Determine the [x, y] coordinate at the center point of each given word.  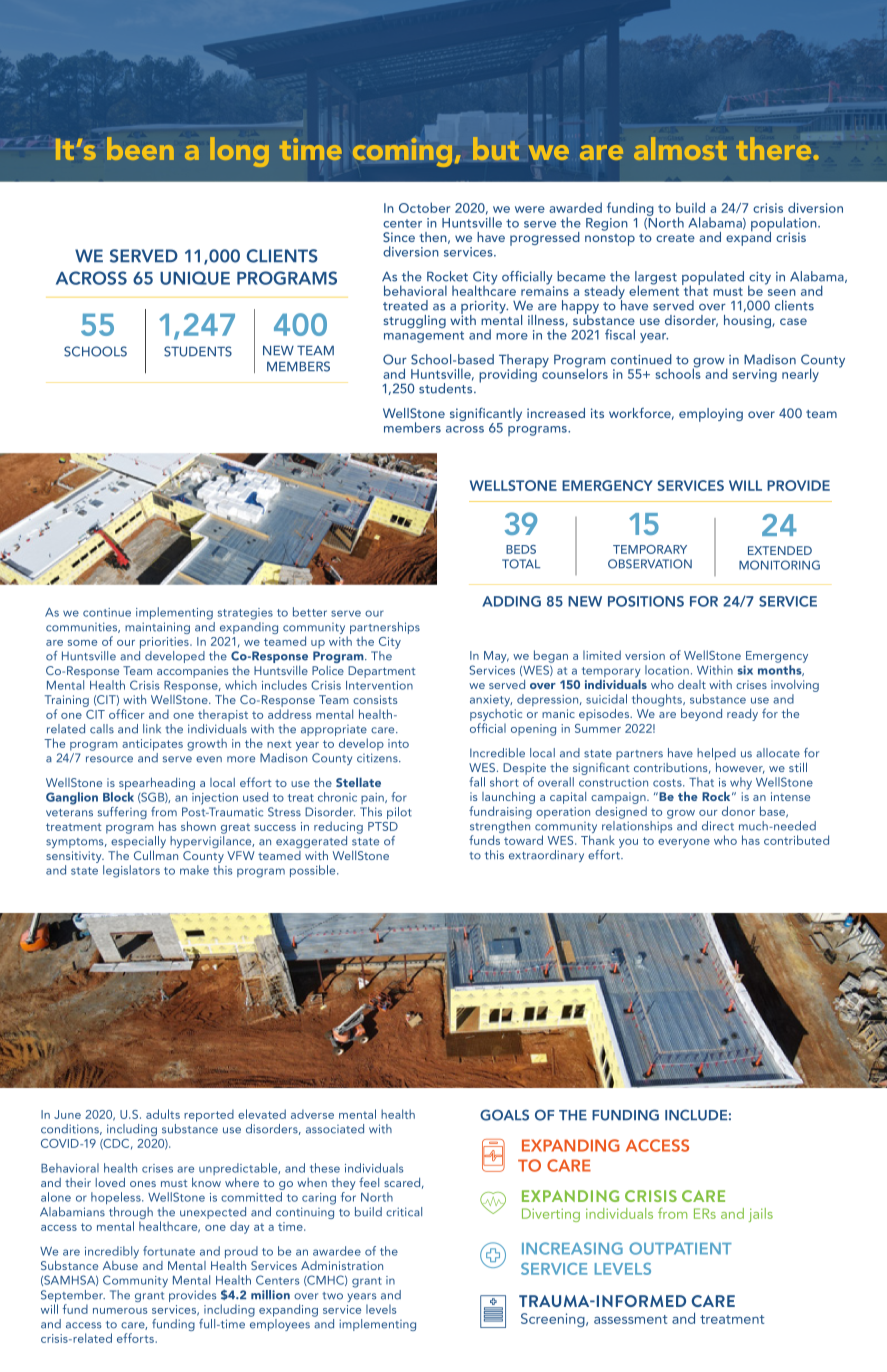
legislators [131, 871]
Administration [342, 1265]
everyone [684, 843]
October [424, 207]
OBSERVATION [650, 564]
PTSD [383, 826]
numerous [120, 1311]
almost [680, 148]
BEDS [521, 549]
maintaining [157, 628]
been [140, 148]
